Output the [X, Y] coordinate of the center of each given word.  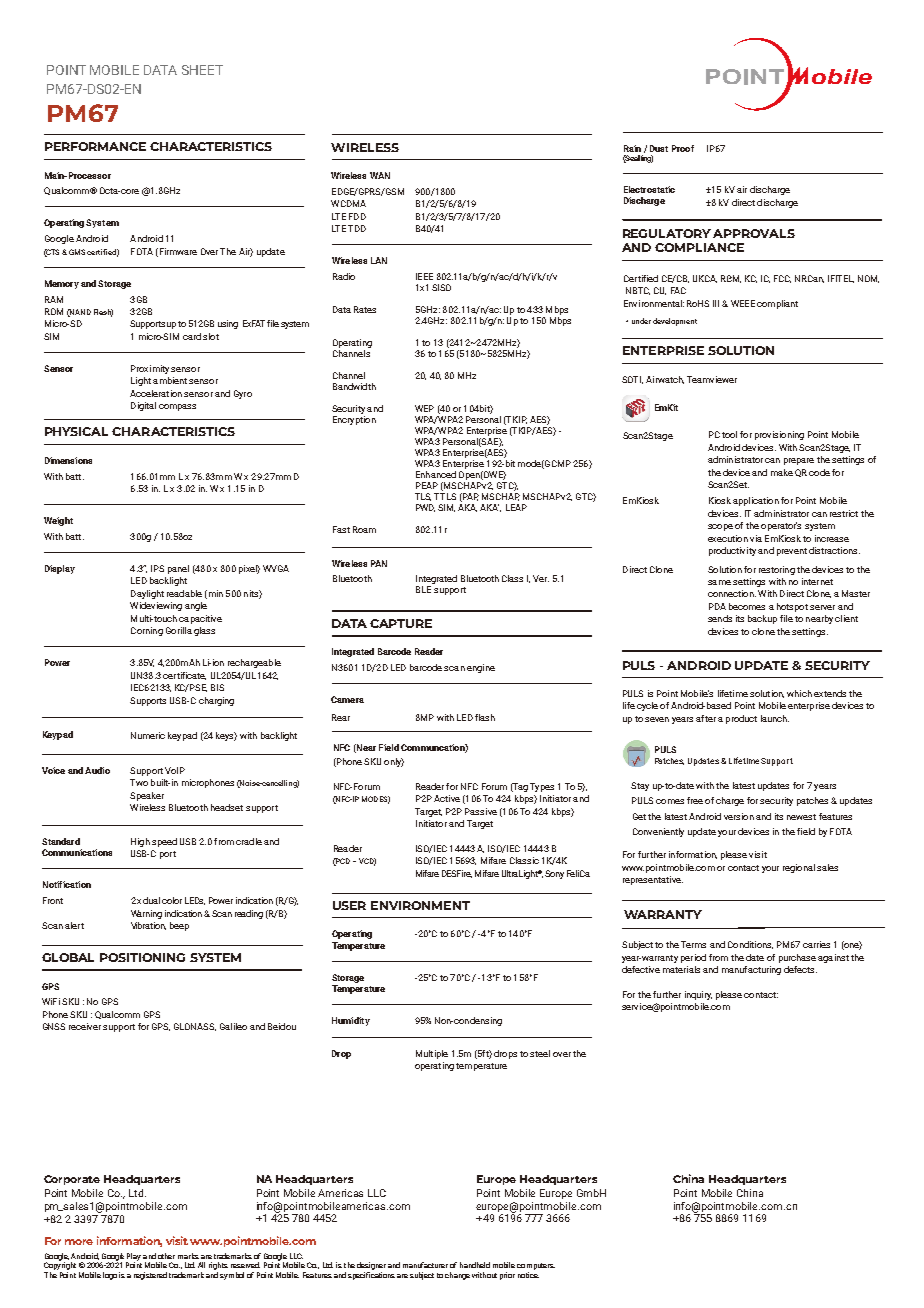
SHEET [202, 70]
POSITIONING [142, 957]
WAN [380, 175]
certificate [184, 676]
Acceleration [156, 393]
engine [481, 668]
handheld [475, 1265]
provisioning [779, 435]
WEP [424, 408]
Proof [683, 148]
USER [349, 905]
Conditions [750, 945]
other [166, 1256]
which [799, 693]
